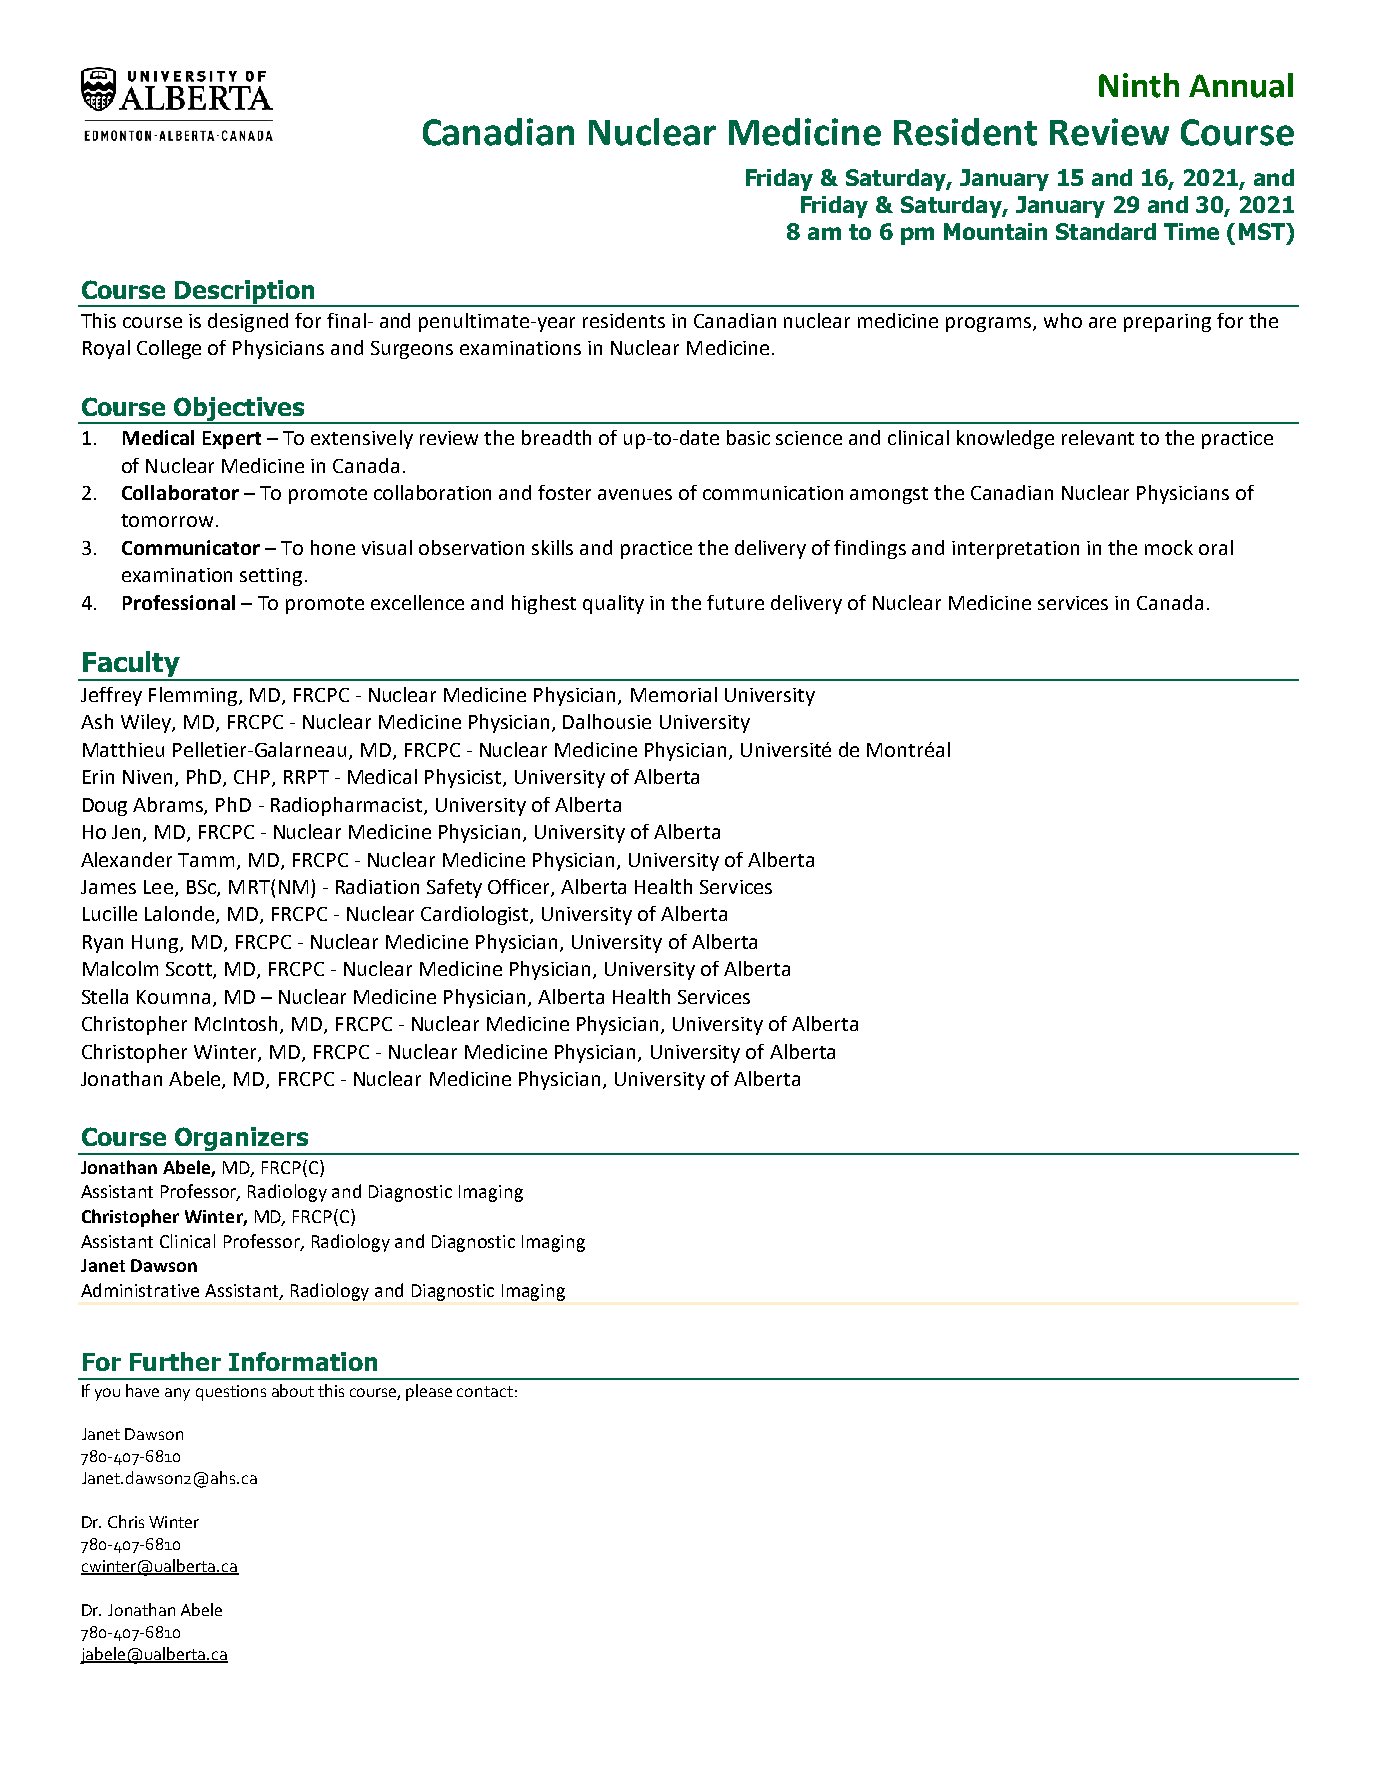  I want to click on mock, so click(1169, 547).
